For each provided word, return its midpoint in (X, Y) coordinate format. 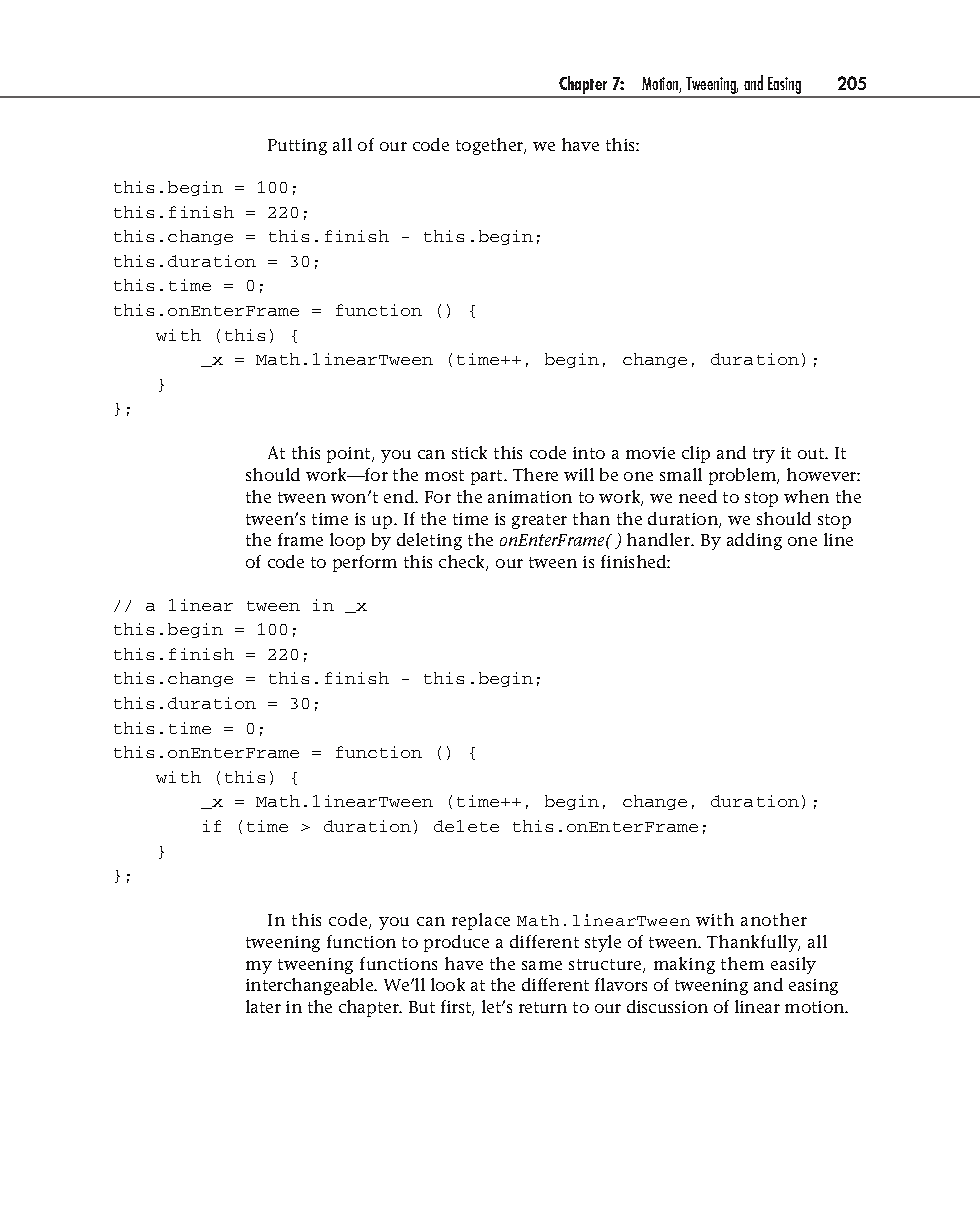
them (742, 963)
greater (539, 521)
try (764, 455)
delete (466, 826)
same (542, 965)
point (350, 455)
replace (481, 921)
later (263, 1006)
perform (365, 563)
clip (696, 454)
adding (754, 541)
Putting (297, 147)
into (589, 453)
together (491, 146)
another (774, 919)
